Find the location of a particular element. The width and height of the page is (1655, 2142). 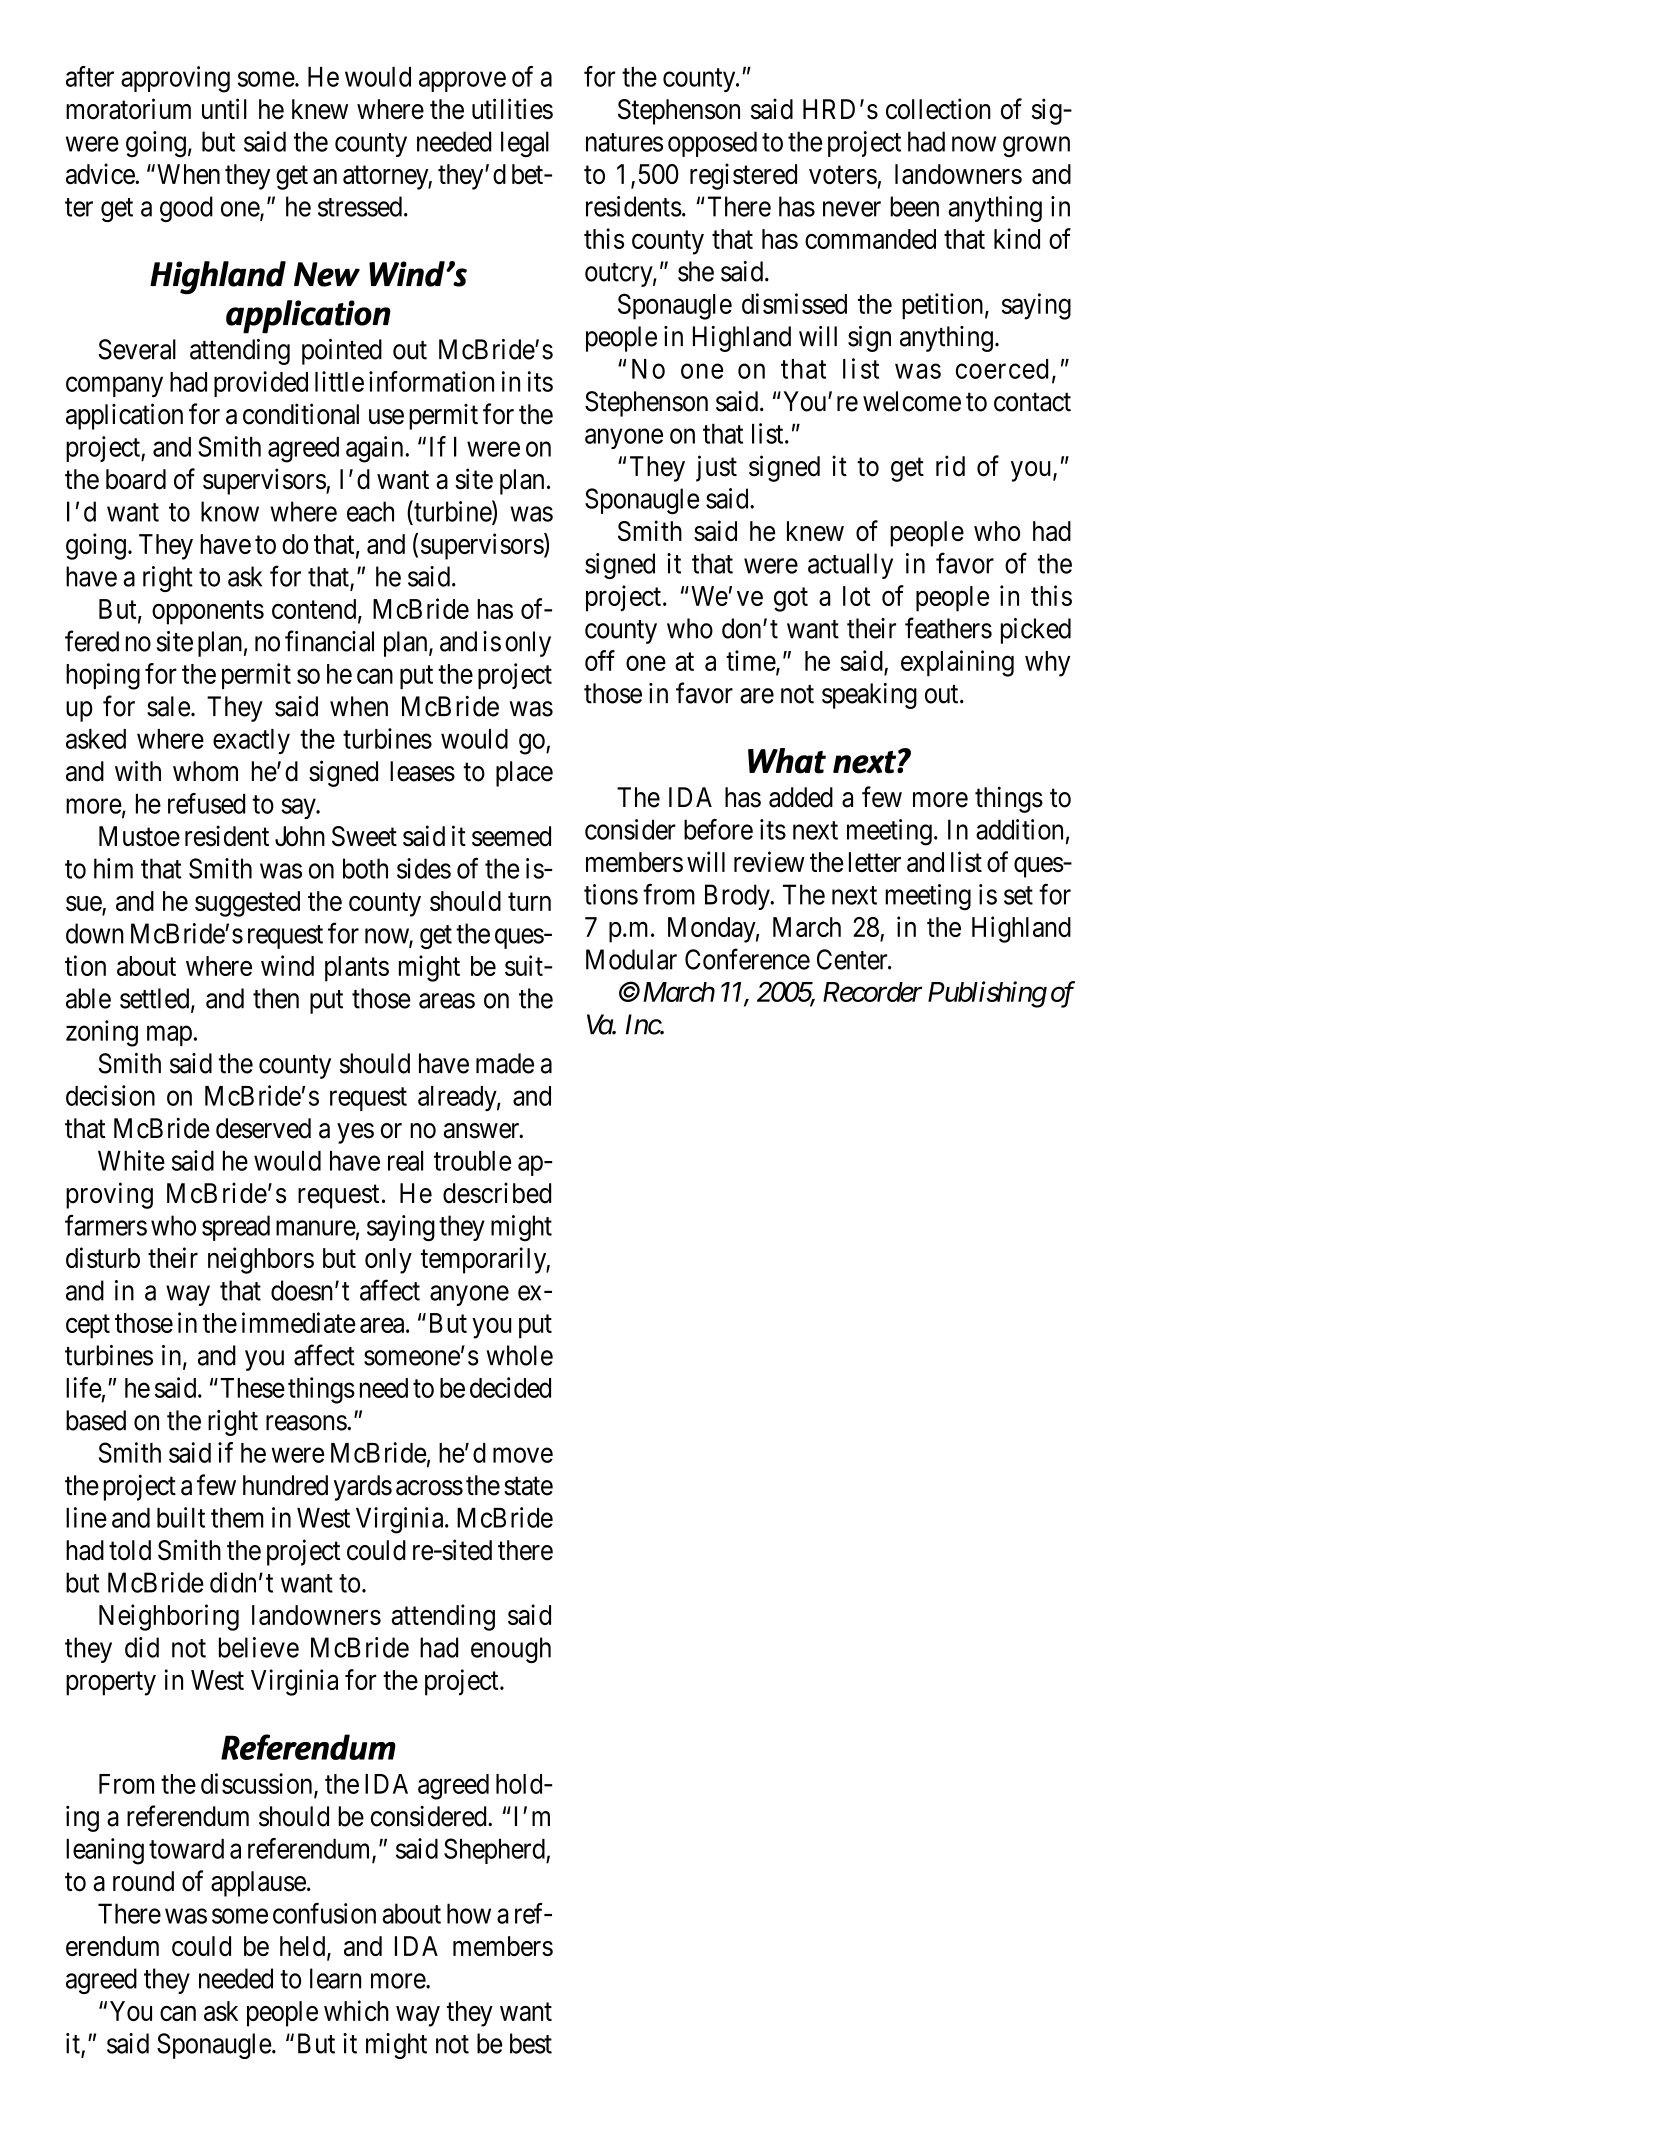

whom is located at coordinates (205, 771).
